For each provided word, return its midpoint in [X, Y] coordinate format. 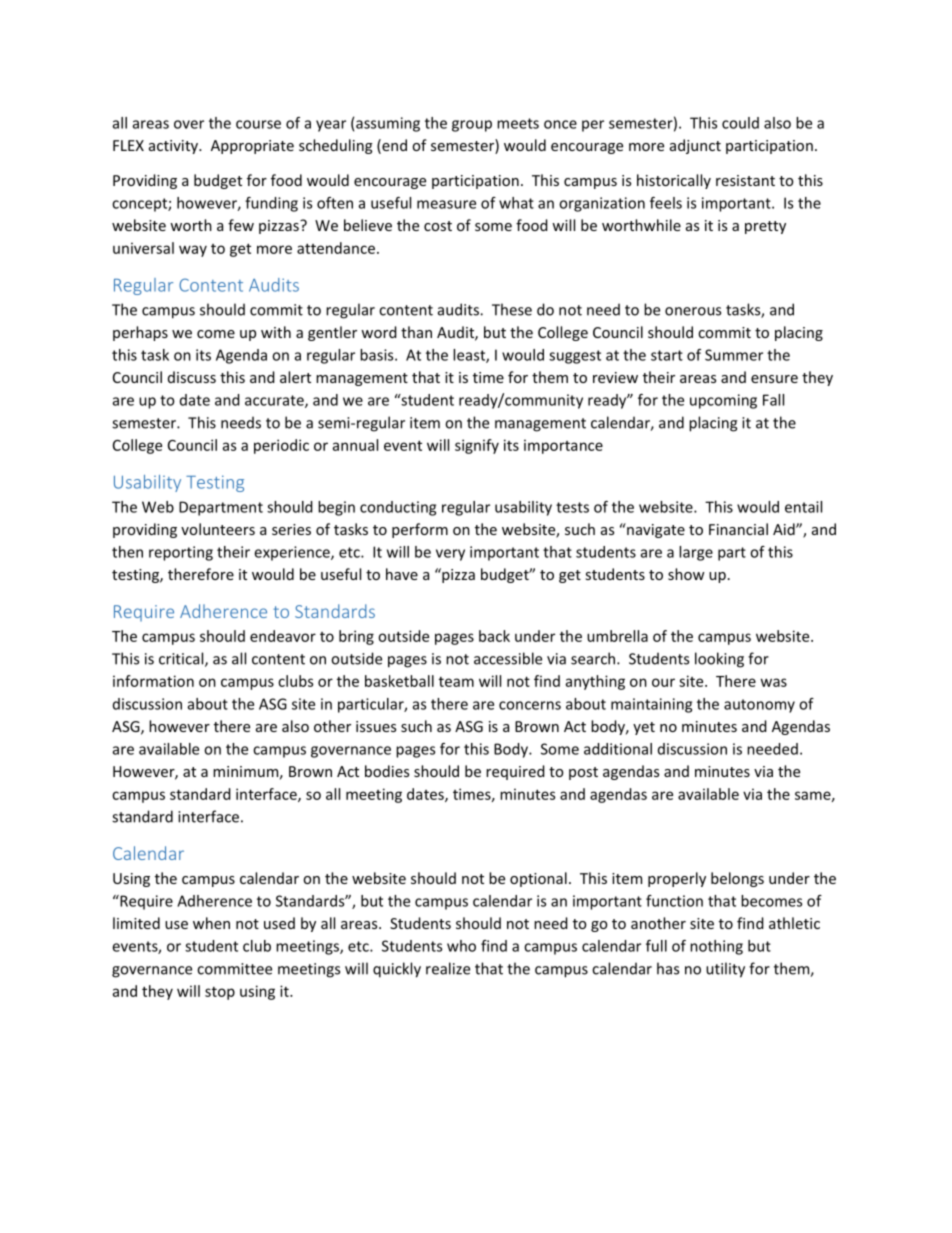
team [456, 682]
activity [174, 147]
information [153, 681]
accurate [275, 401]
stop [220, 993]
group [472, 126]
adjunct [695, 146]
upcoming [723, 401]
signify [477, 446]
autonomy [759, 706]
